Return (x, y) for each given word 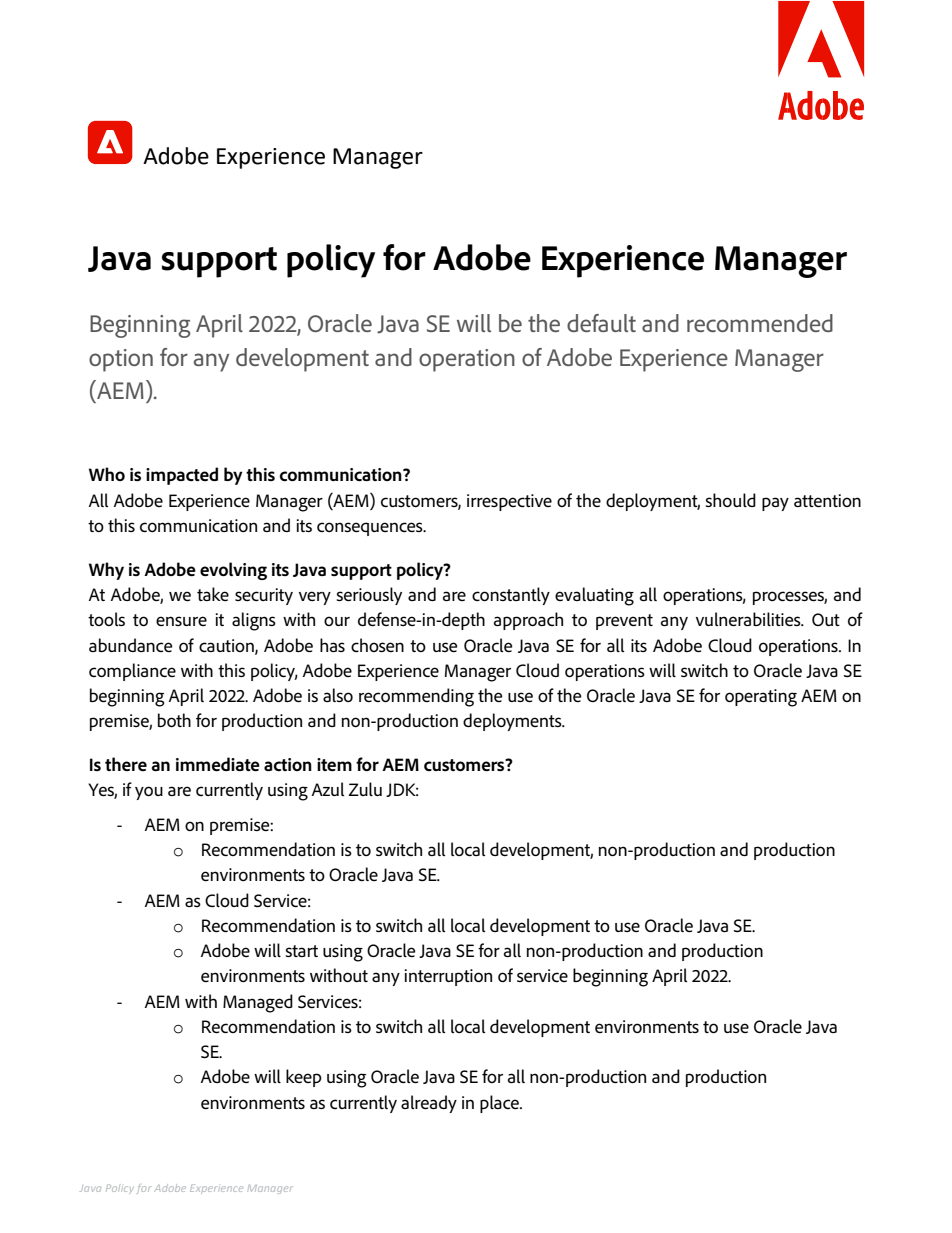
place (500, 1104)
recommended (760, 323)
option (121, 360)
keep (304, 1078)
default (601, 323)
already (429, 1104)
